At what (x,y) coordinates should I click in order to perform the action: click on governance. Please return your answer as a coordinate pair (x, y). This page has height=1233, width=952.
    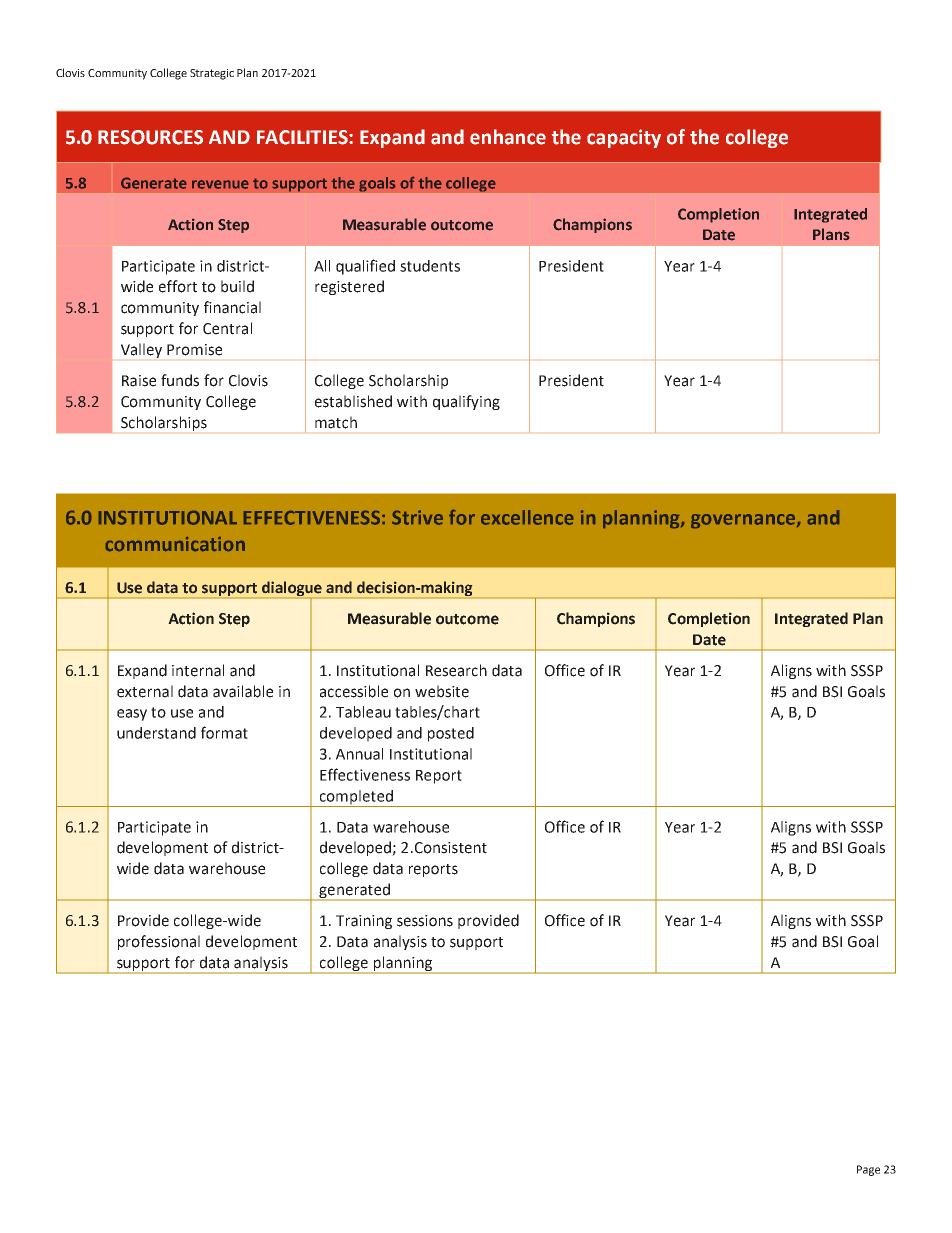
    Looking at the image, I should click on (744, 521).
